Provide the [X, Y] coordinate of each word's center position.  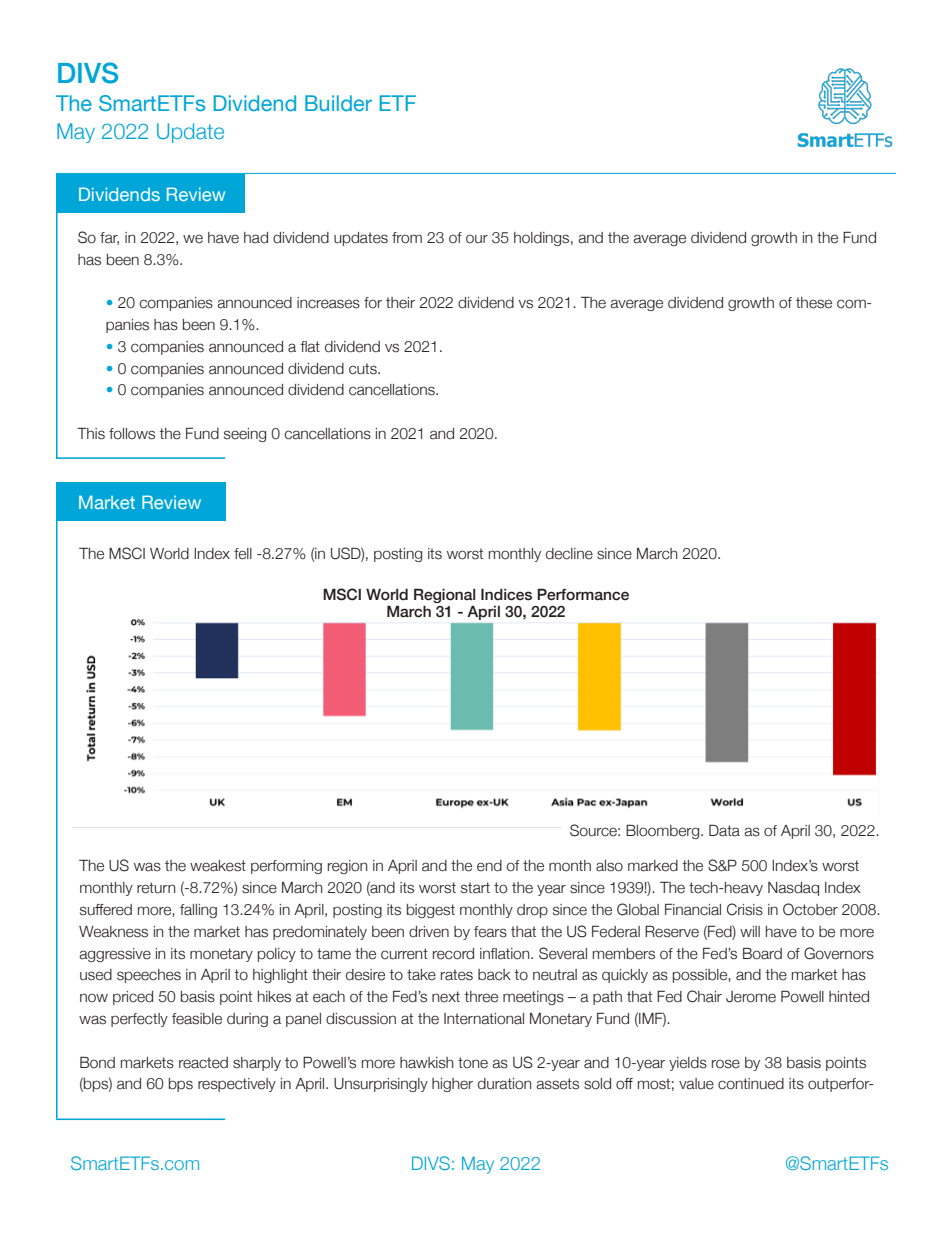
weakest [218, 866]
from [407, 238]
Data [724, 830]
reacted [203, 1063]
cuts [364, 369]
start [475, 888]
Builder [338, 103]
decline [569, 554]
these [814, 303]
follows [132, 434]
